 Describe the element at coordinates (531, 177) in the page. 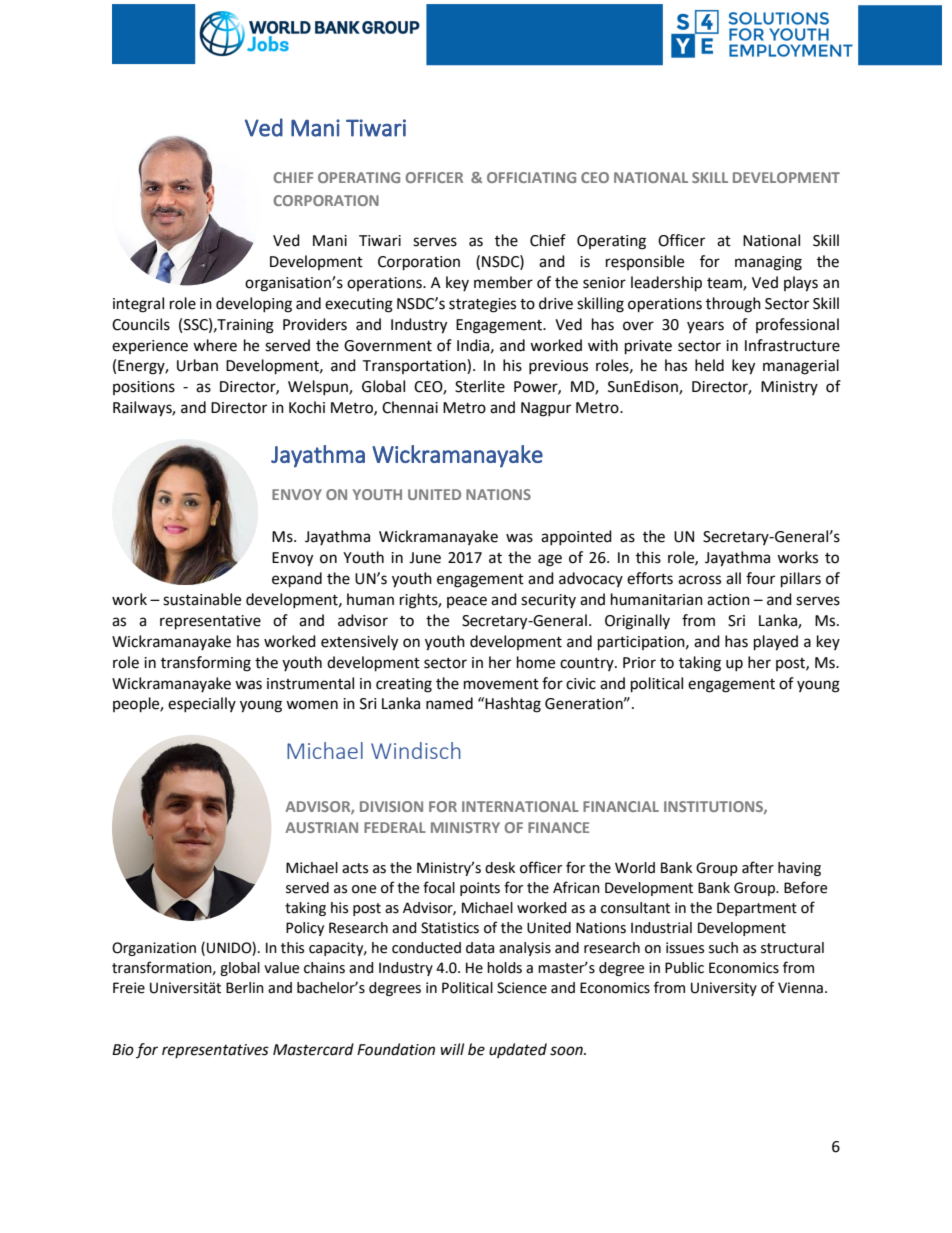

I see `OFFICIATING` at that location.
